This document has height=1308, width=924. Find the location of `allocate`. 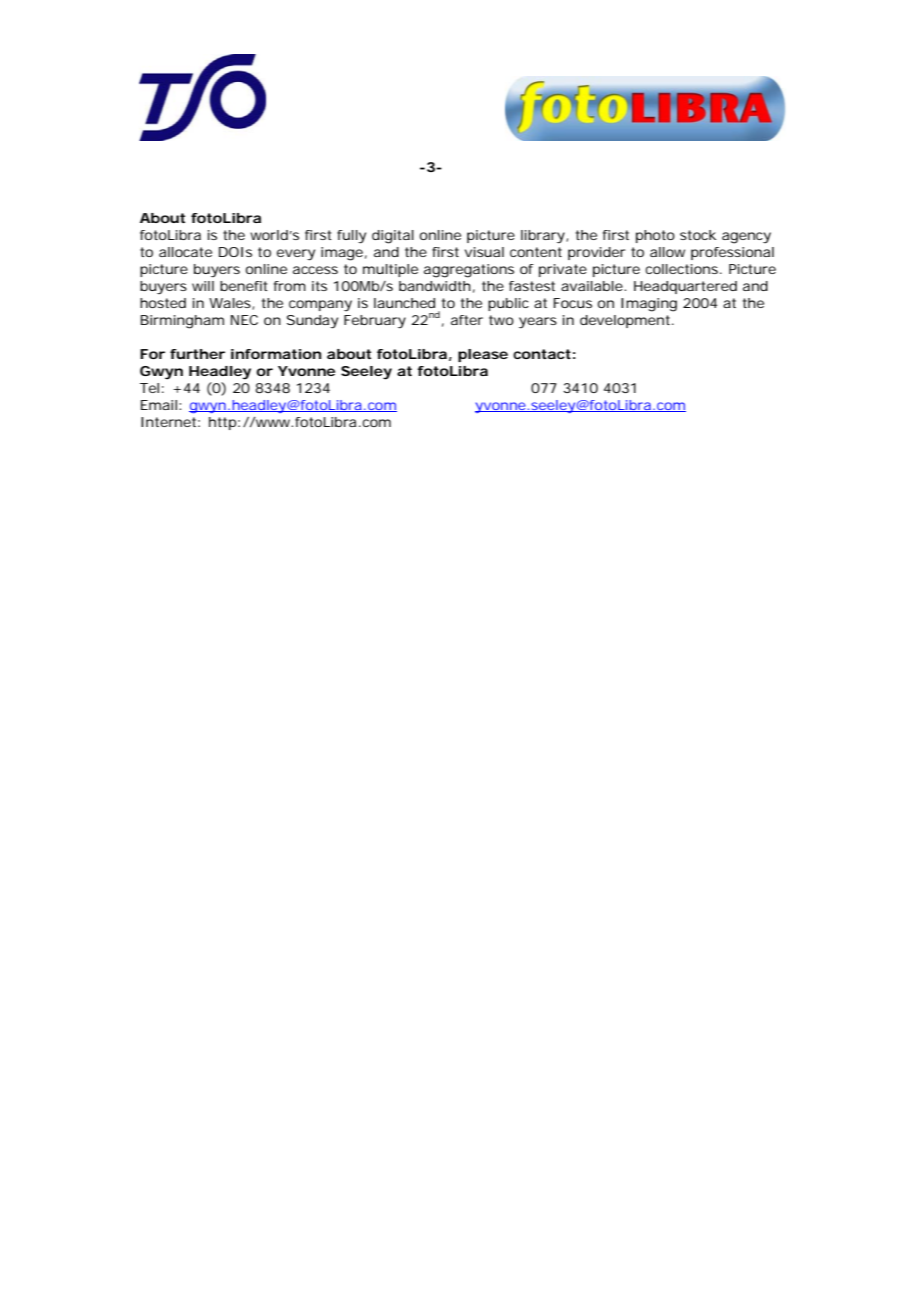

allocate is located at coordinates (185, 252).
